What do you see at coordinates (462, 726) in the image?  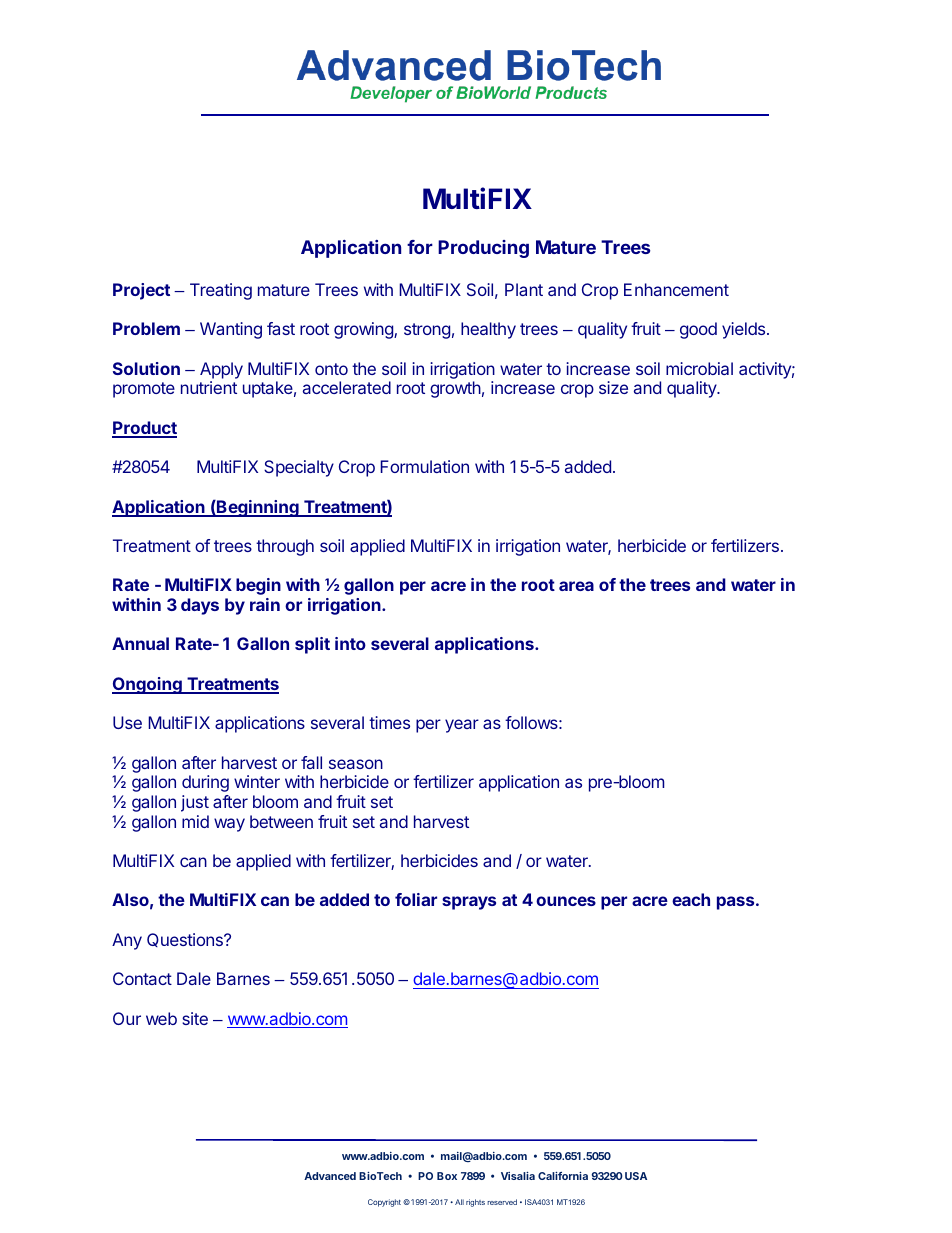 I see `year` at bounding box center [462, 726].
